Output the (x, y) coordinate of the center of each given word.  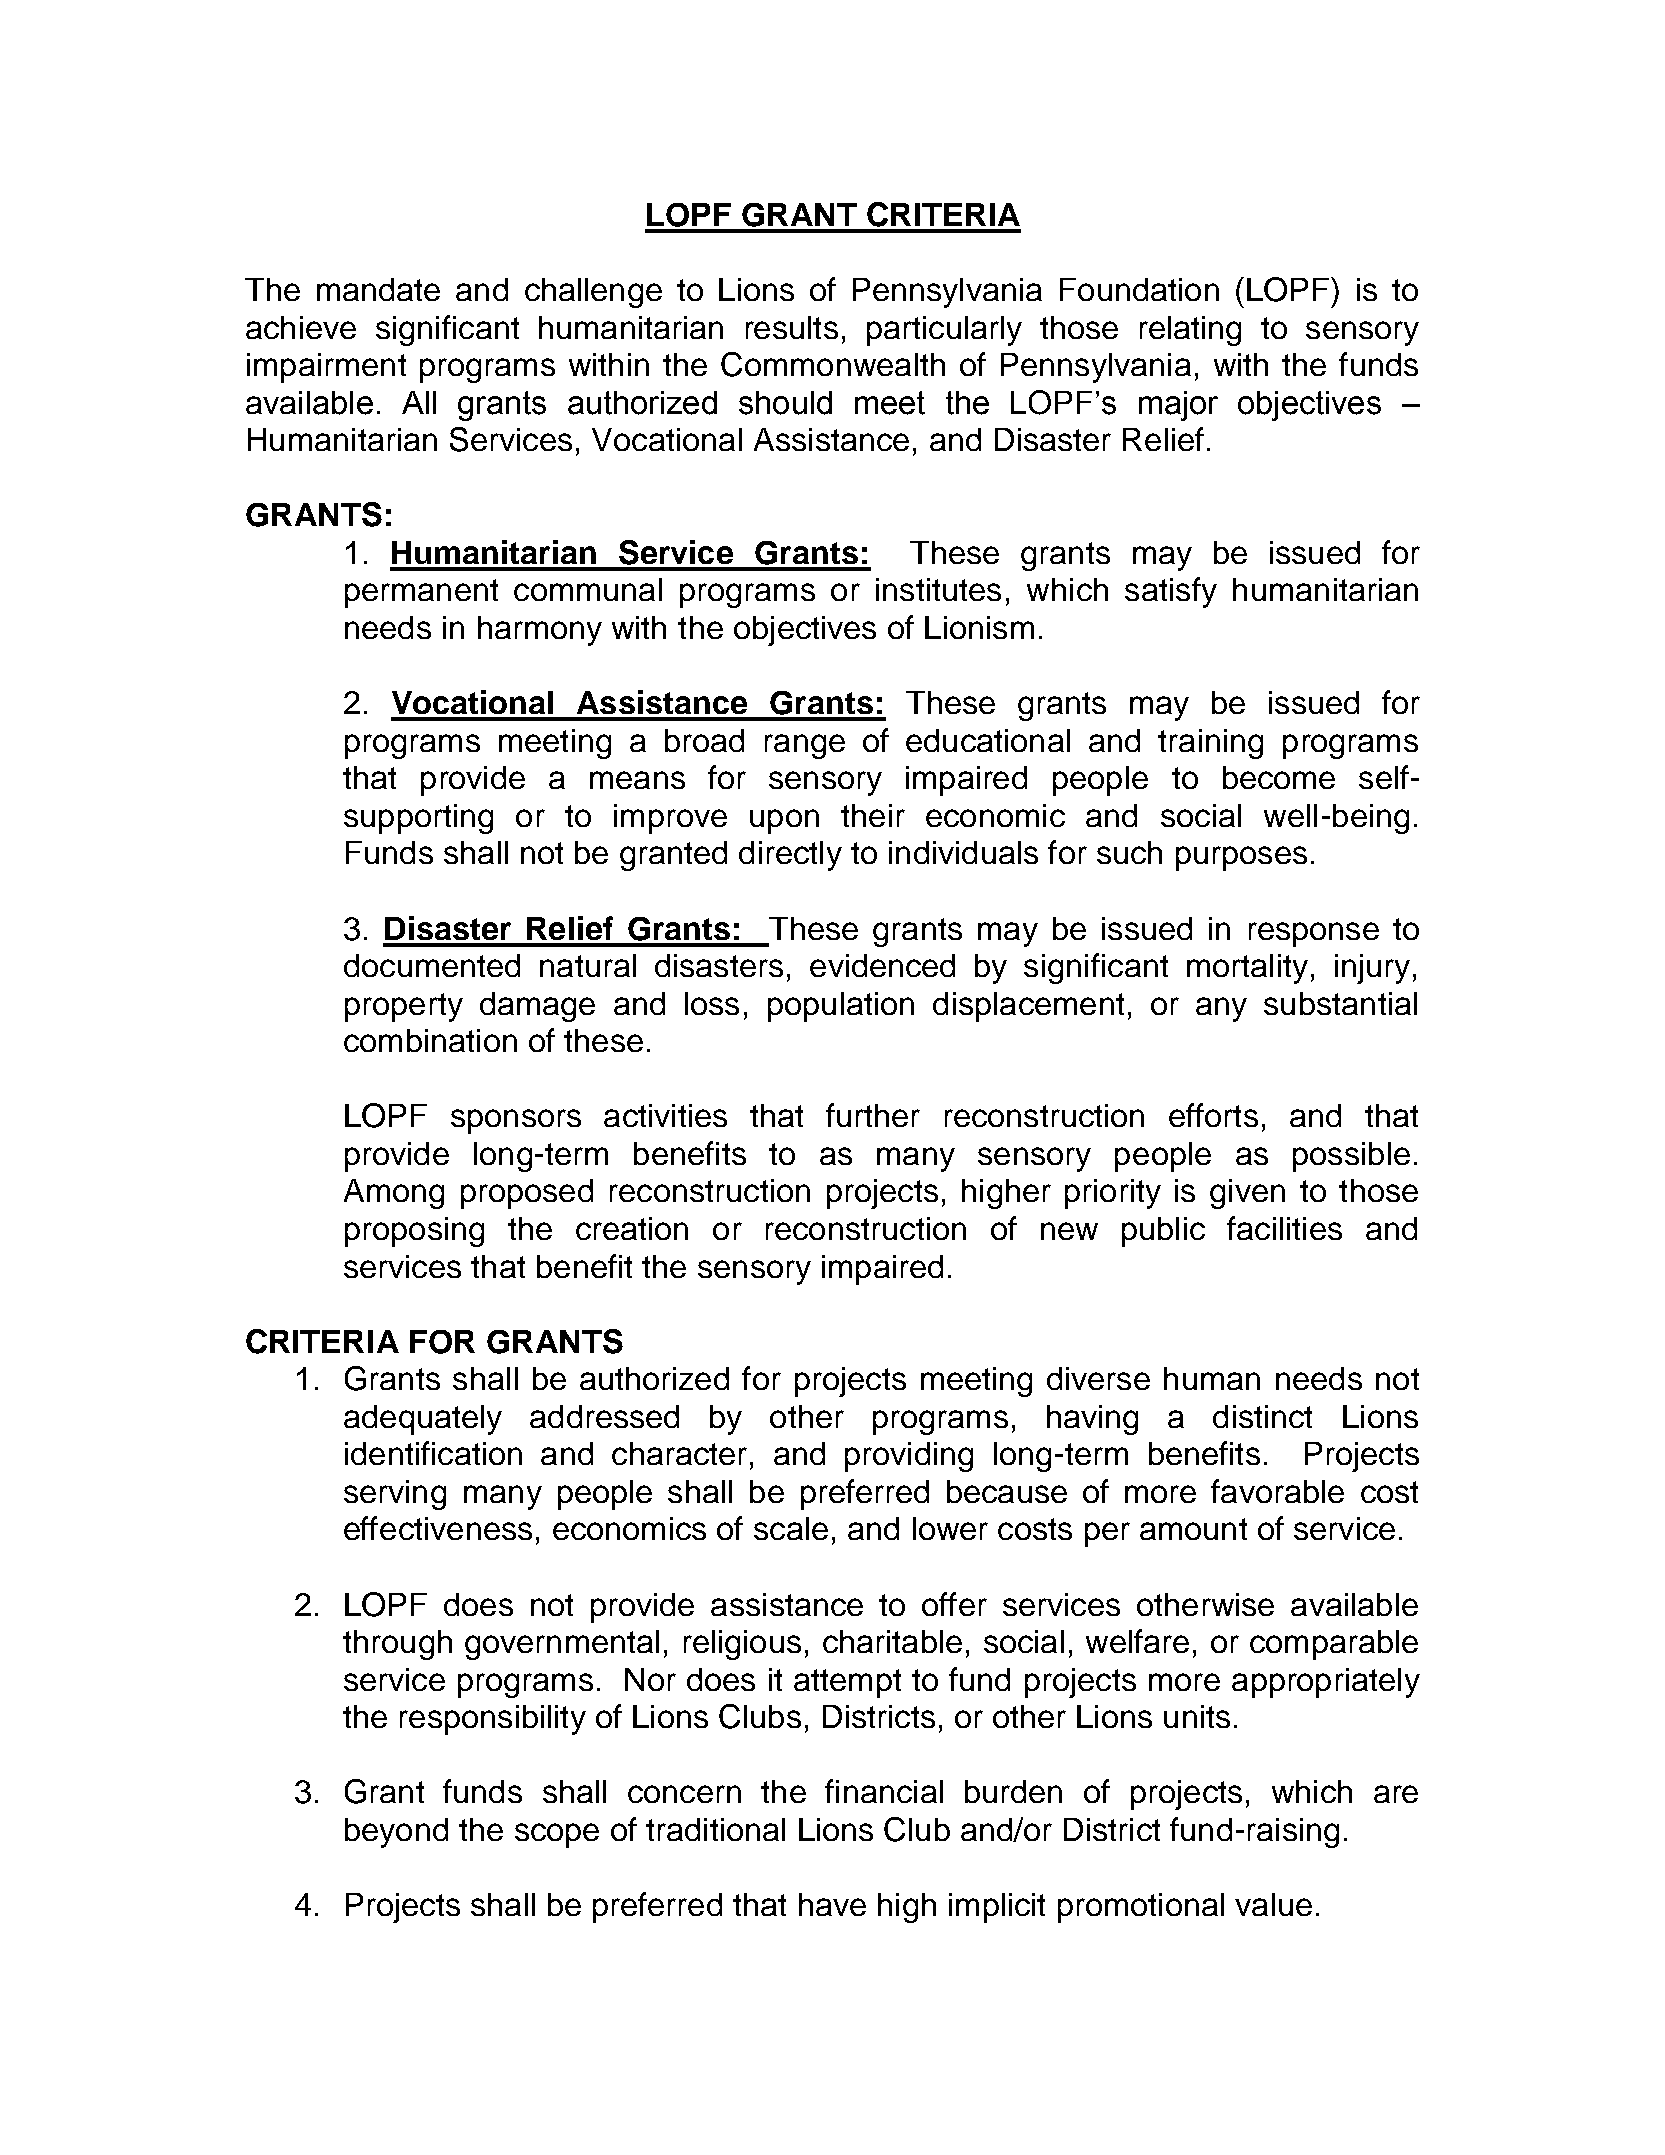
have (832, 1904)
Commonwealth (833, 364)
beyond (396, 1833)
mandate (378, 289)
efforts (1213, 1115)
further (873, 1115)
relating (1190, 331)
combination (430, 1040)
